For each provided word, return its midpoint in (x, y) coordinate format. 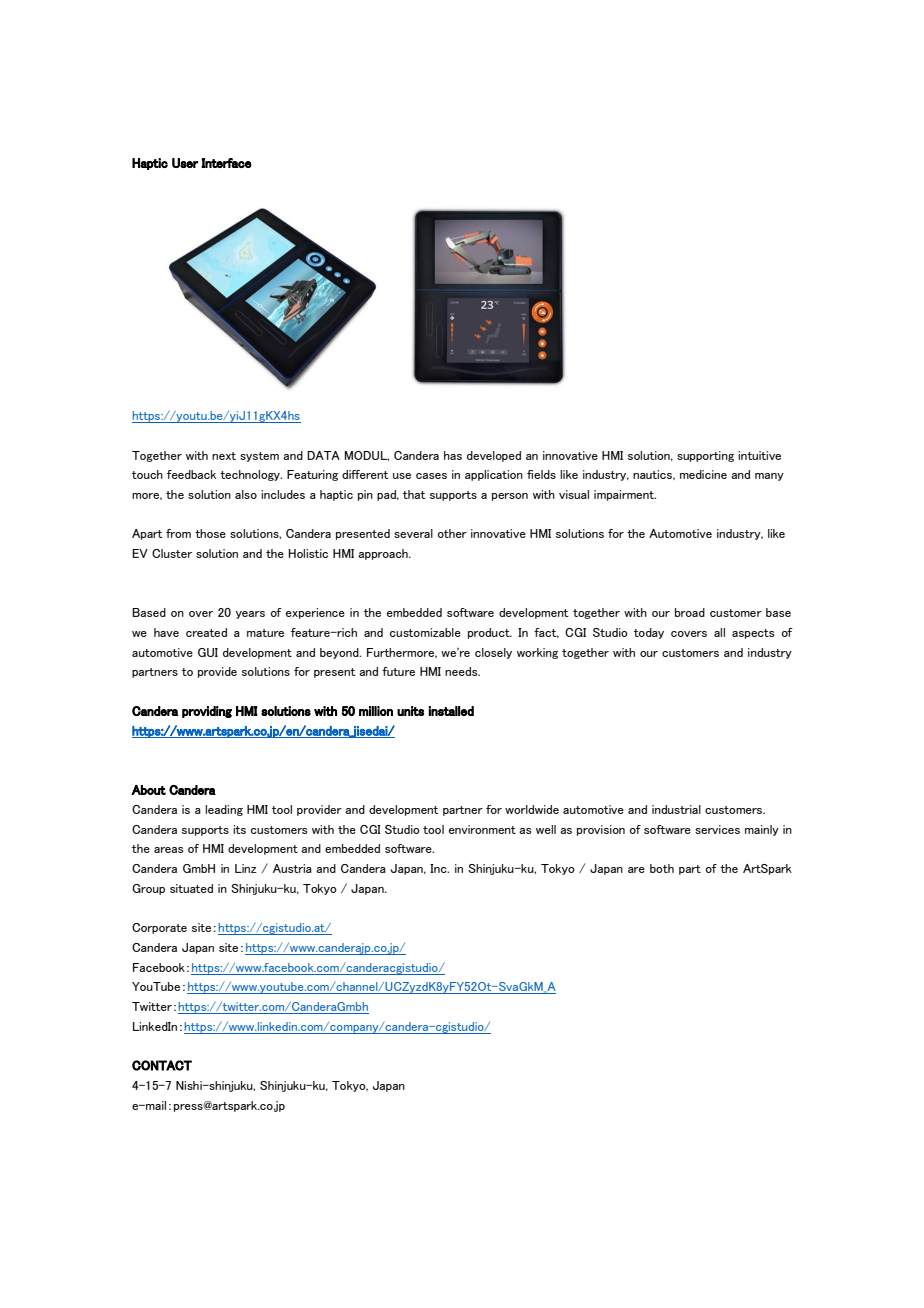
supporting (705, 456)
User (185, 163)
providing (207, 712)
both (662, 868)
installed (451, 711)
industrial (676, 809)
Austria (292, 868)
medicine (703, 474)
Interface (226, 163)
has (453, 455)
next (224, 456)
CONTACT (162, 1065)
